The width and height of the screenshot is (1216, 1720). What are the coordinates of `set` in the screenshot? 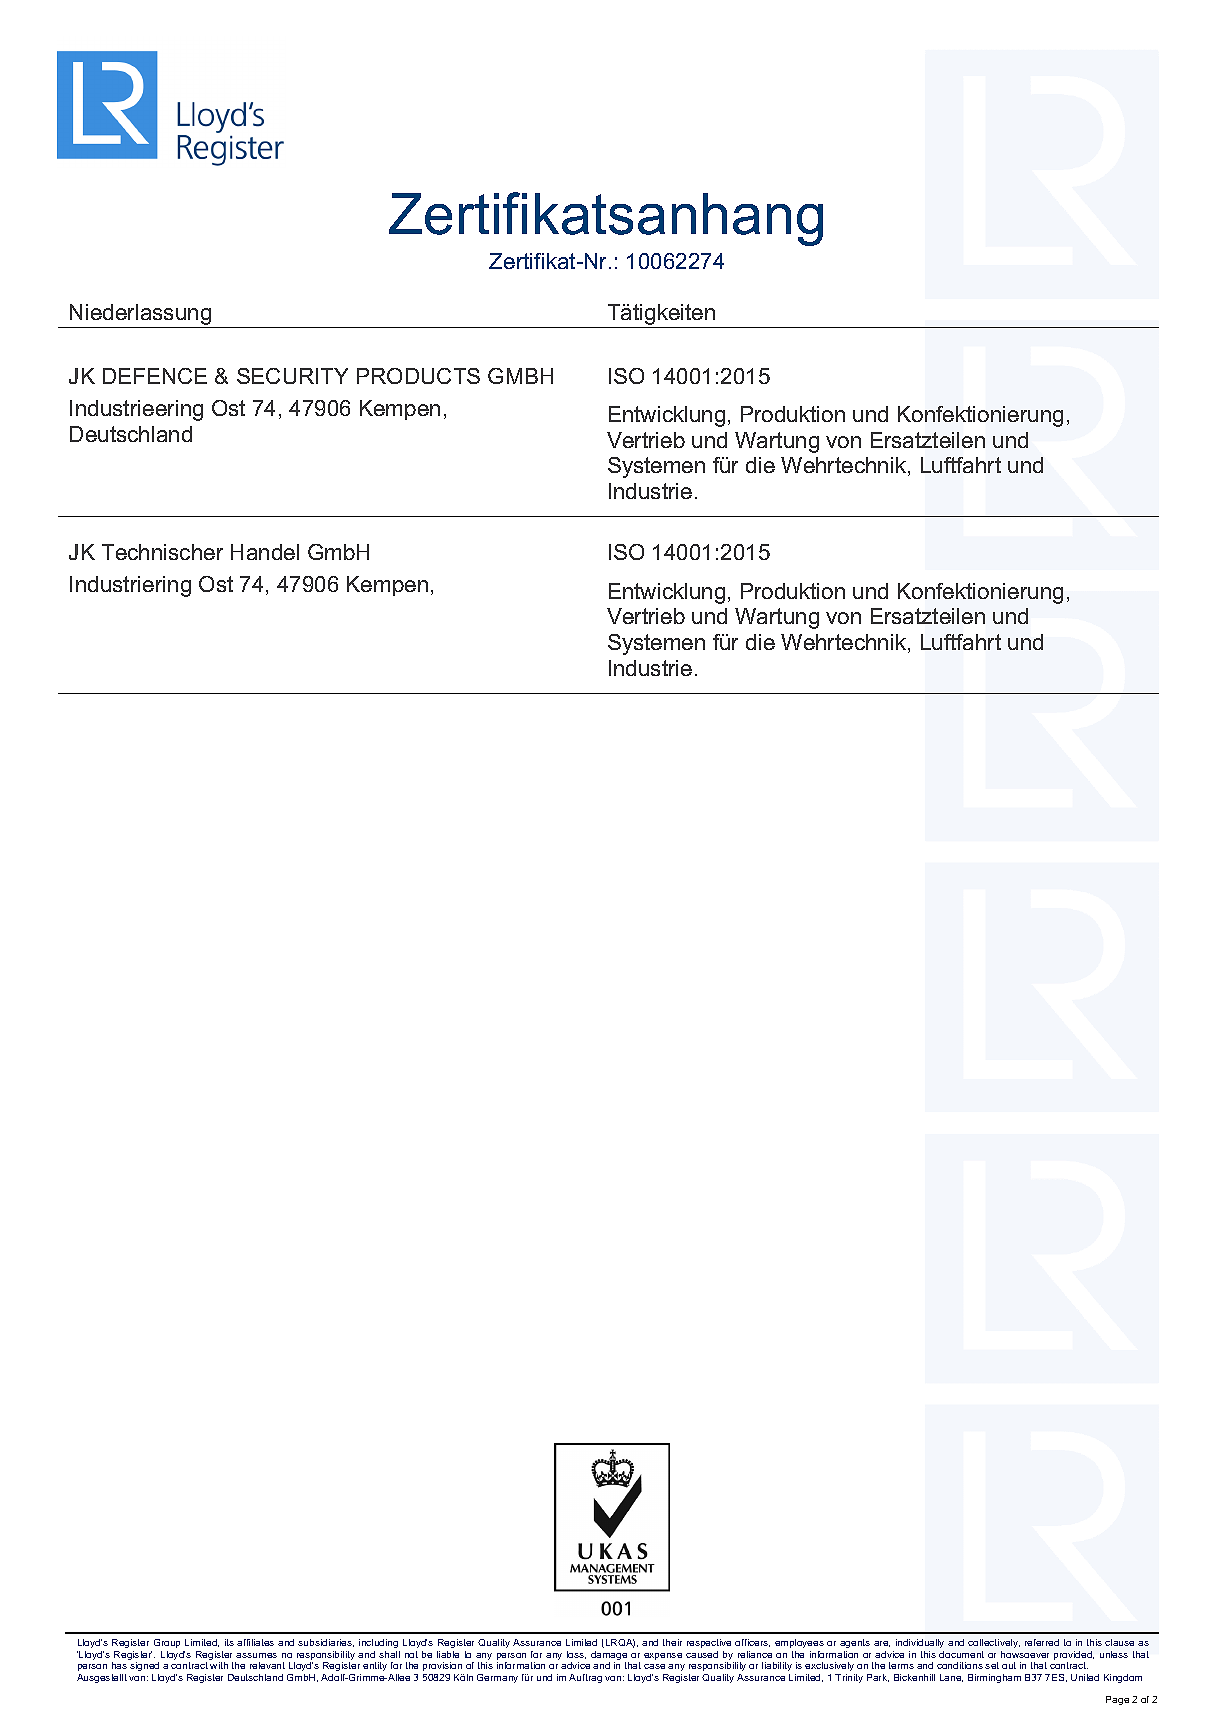 It's located at (992, 1665).
